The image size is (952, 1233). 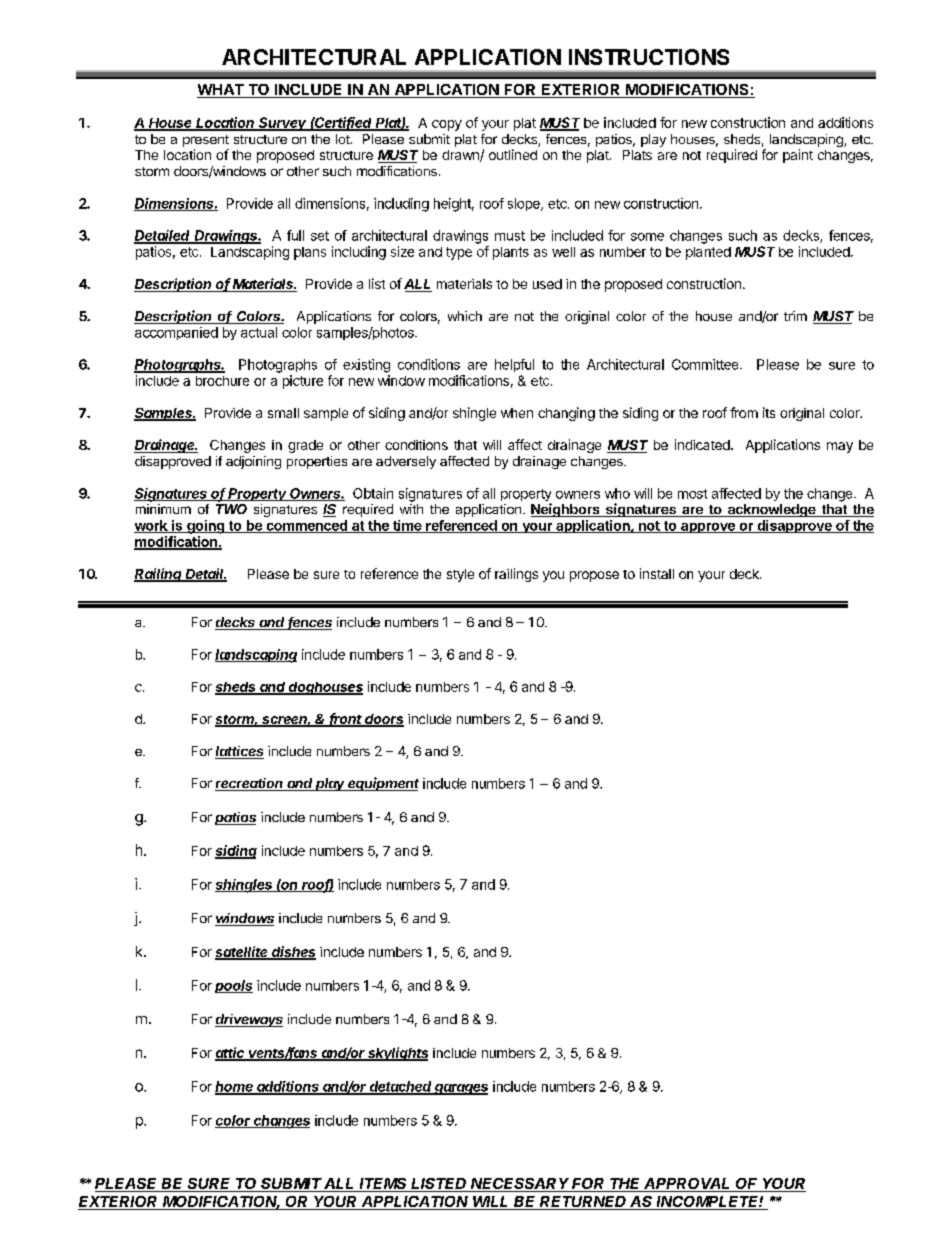 What do you see at coordinates (206, 527) in the screenshot?
I see `going` at bounding box center [206, 527].
